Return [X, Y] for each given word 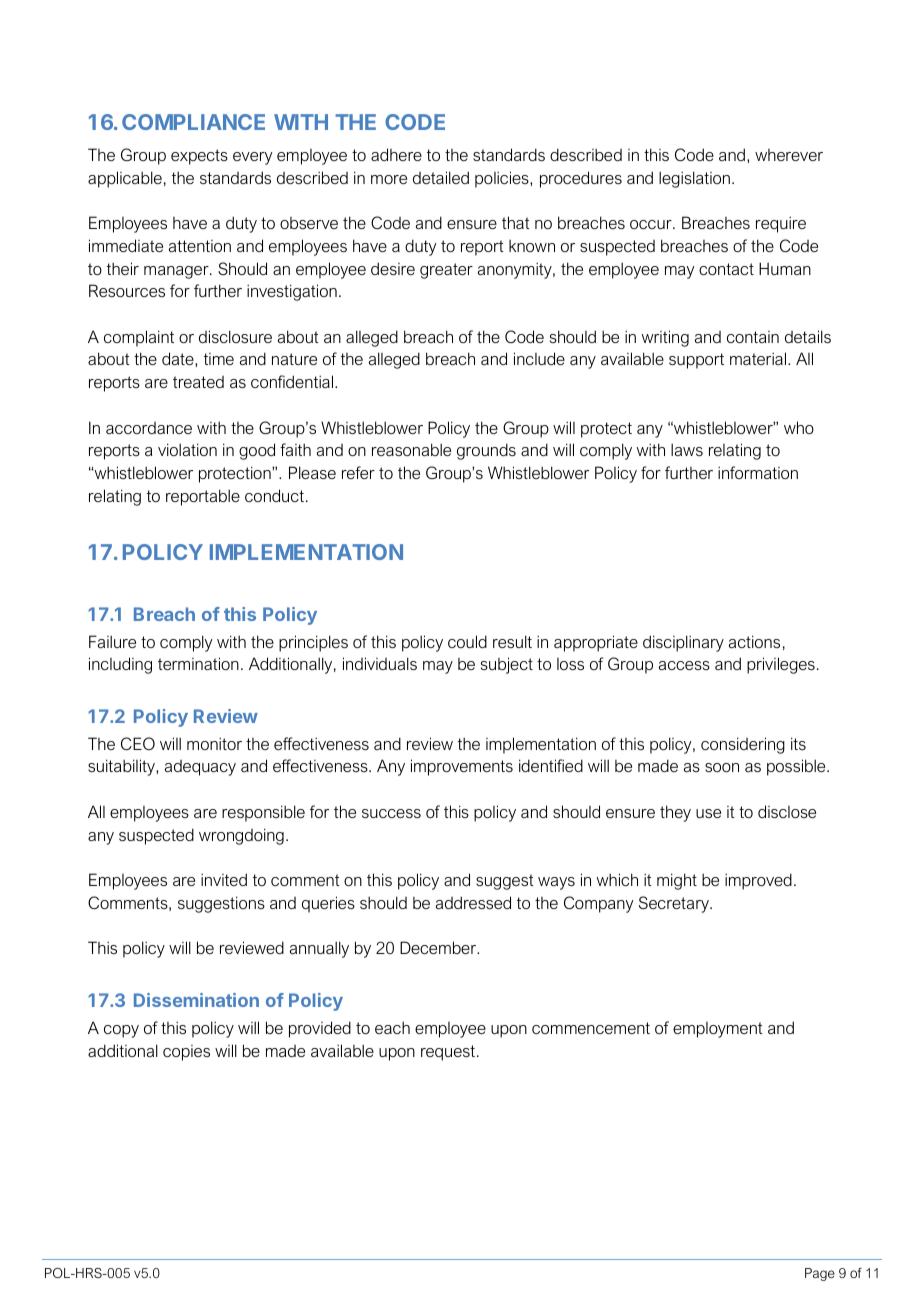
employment [718, 1030]
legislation [696, 179]
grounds [486, 451]
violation [187, 449]
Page [820, 1274]
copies [186, 1053]
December [439, 947]
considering [743, 745]
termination [198, 663]
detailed [441, 177]
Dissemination [196, 1000]
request [448, 1053]
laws [687, 449]
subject [507, 665]
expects [199, 157]
